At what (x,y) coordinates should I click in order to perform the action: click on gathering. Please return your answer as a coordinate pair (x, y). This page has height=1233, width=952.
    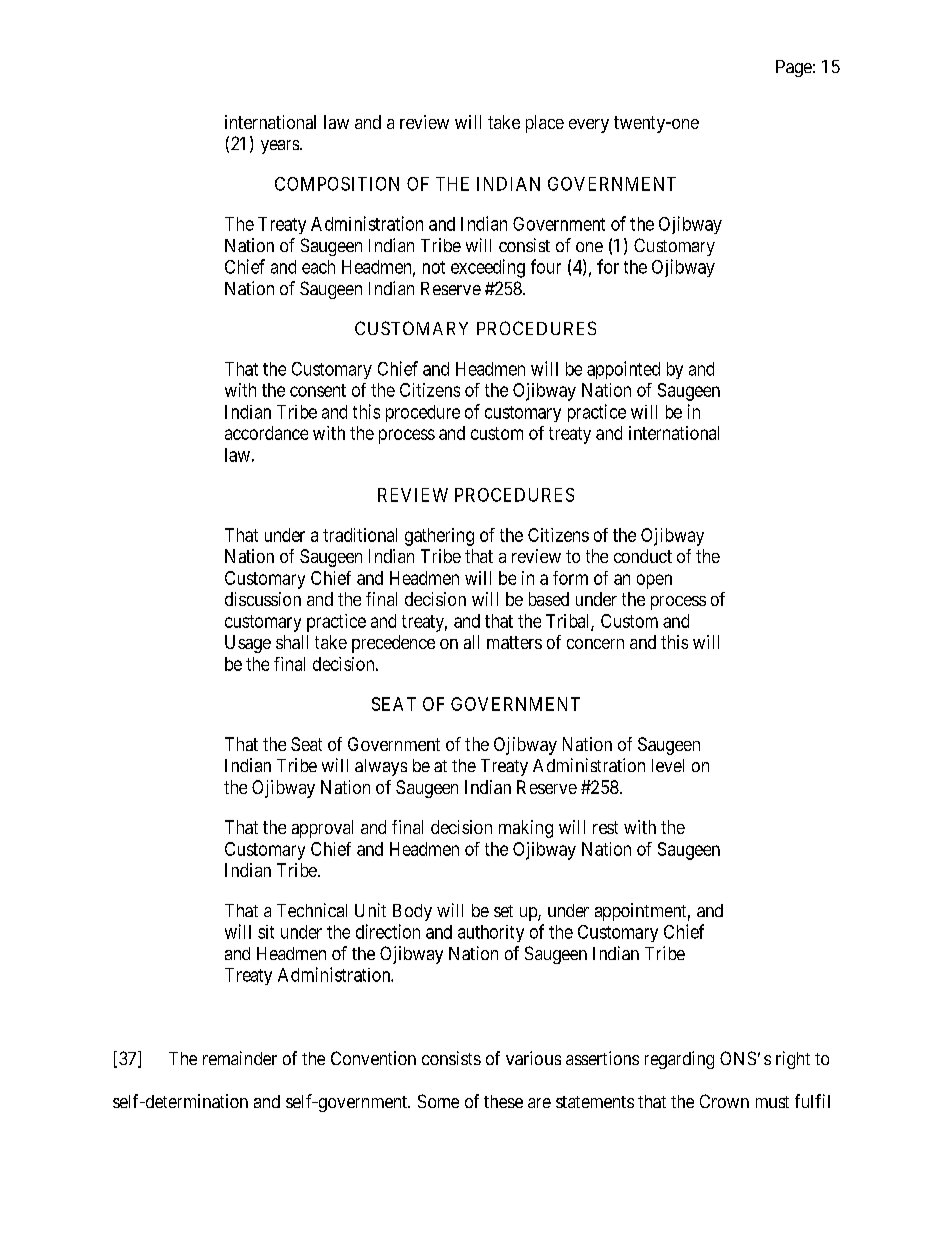
    Looking at the image, I should click on (439, 537).
